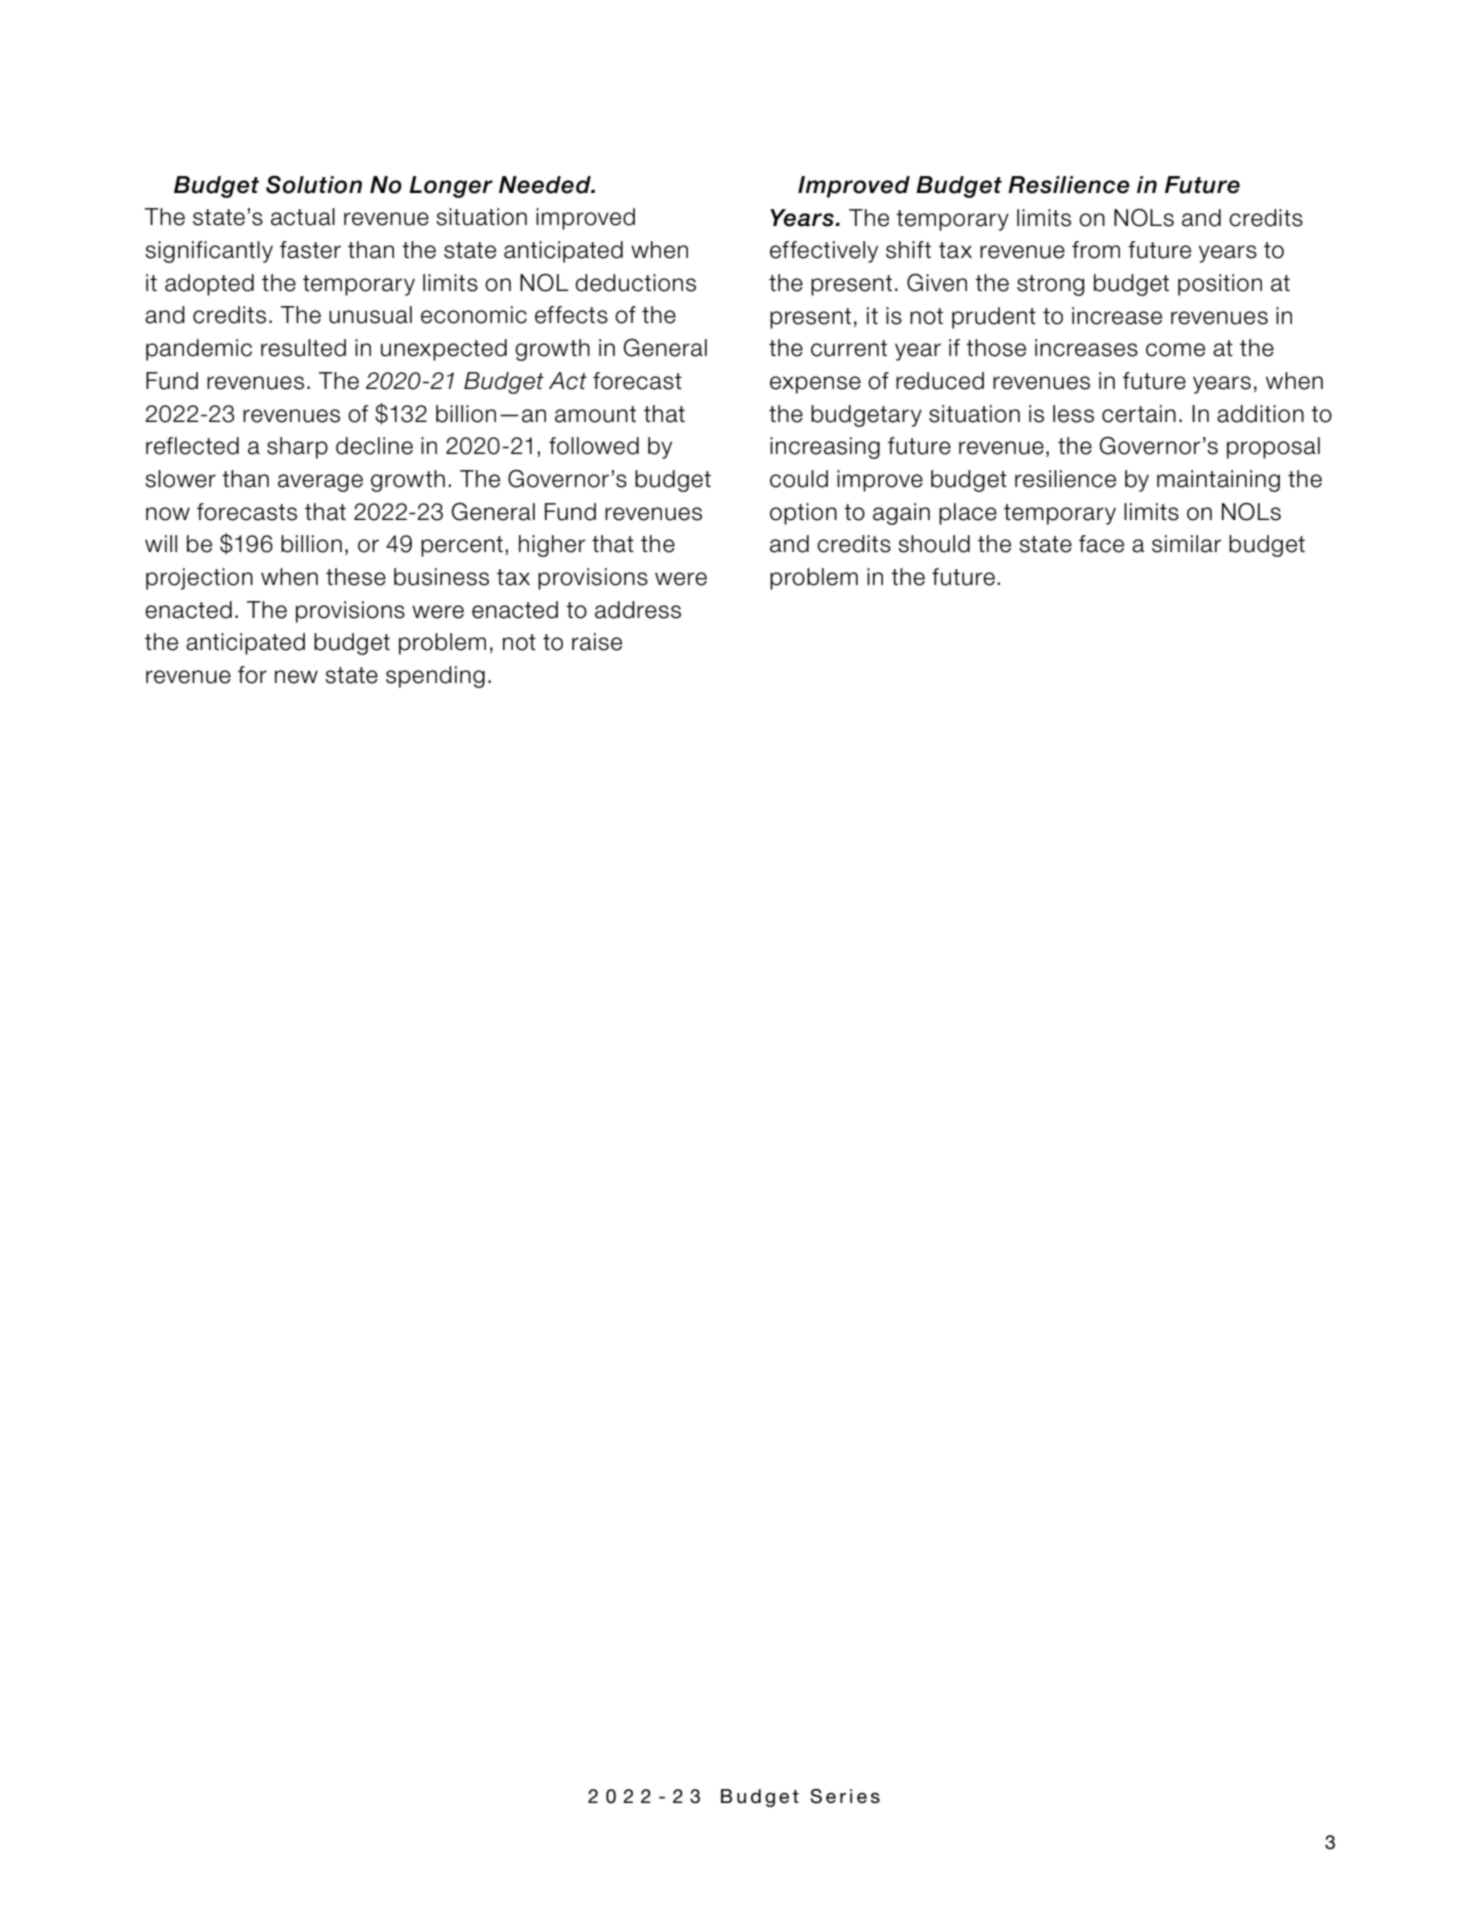  What do you see at coordinates (1096, 250) in the screenshot?
I see `from` at bounding box center [1096, 250].
